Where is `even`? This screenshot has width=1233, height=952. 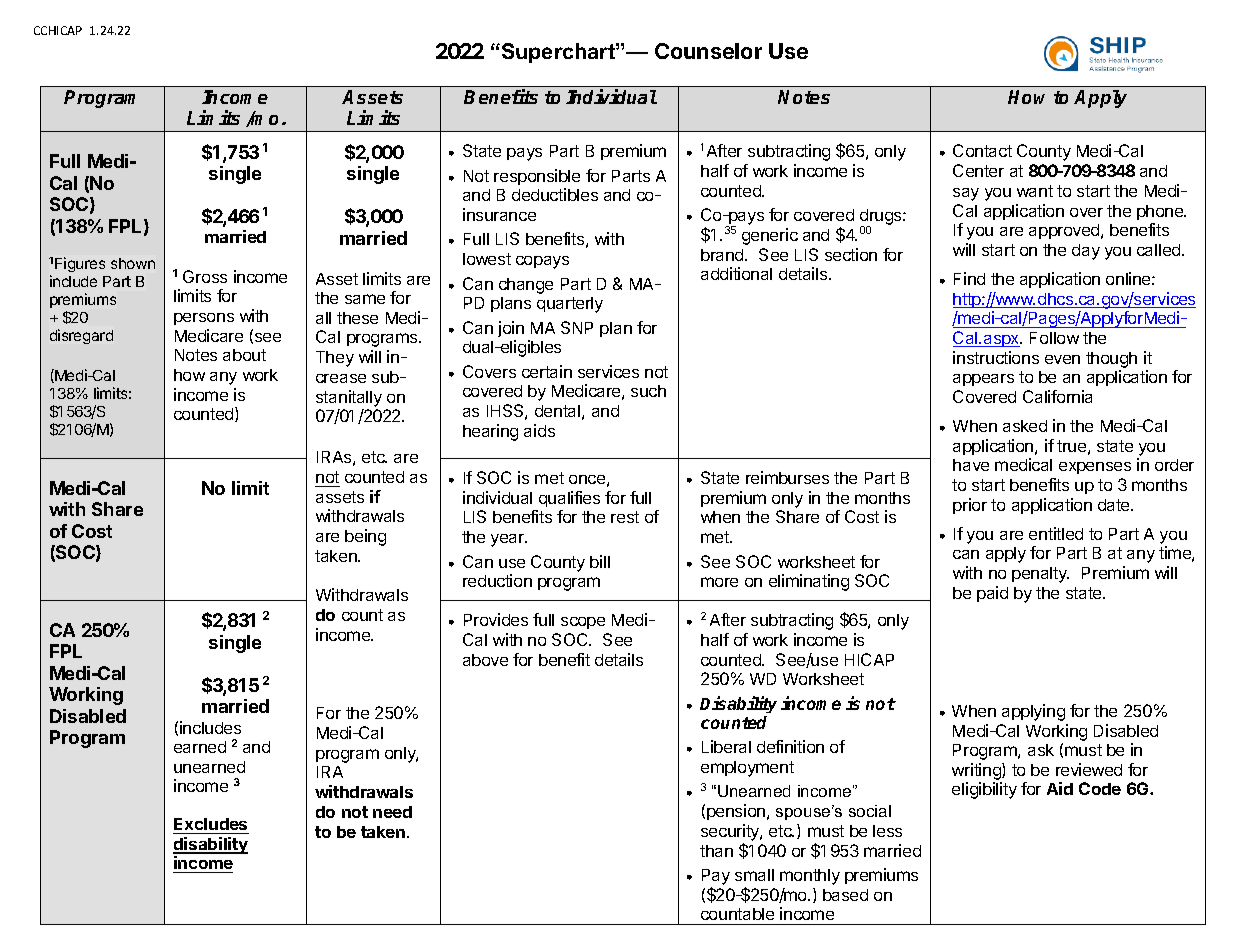
even is located at coordinates (1062, 359).
